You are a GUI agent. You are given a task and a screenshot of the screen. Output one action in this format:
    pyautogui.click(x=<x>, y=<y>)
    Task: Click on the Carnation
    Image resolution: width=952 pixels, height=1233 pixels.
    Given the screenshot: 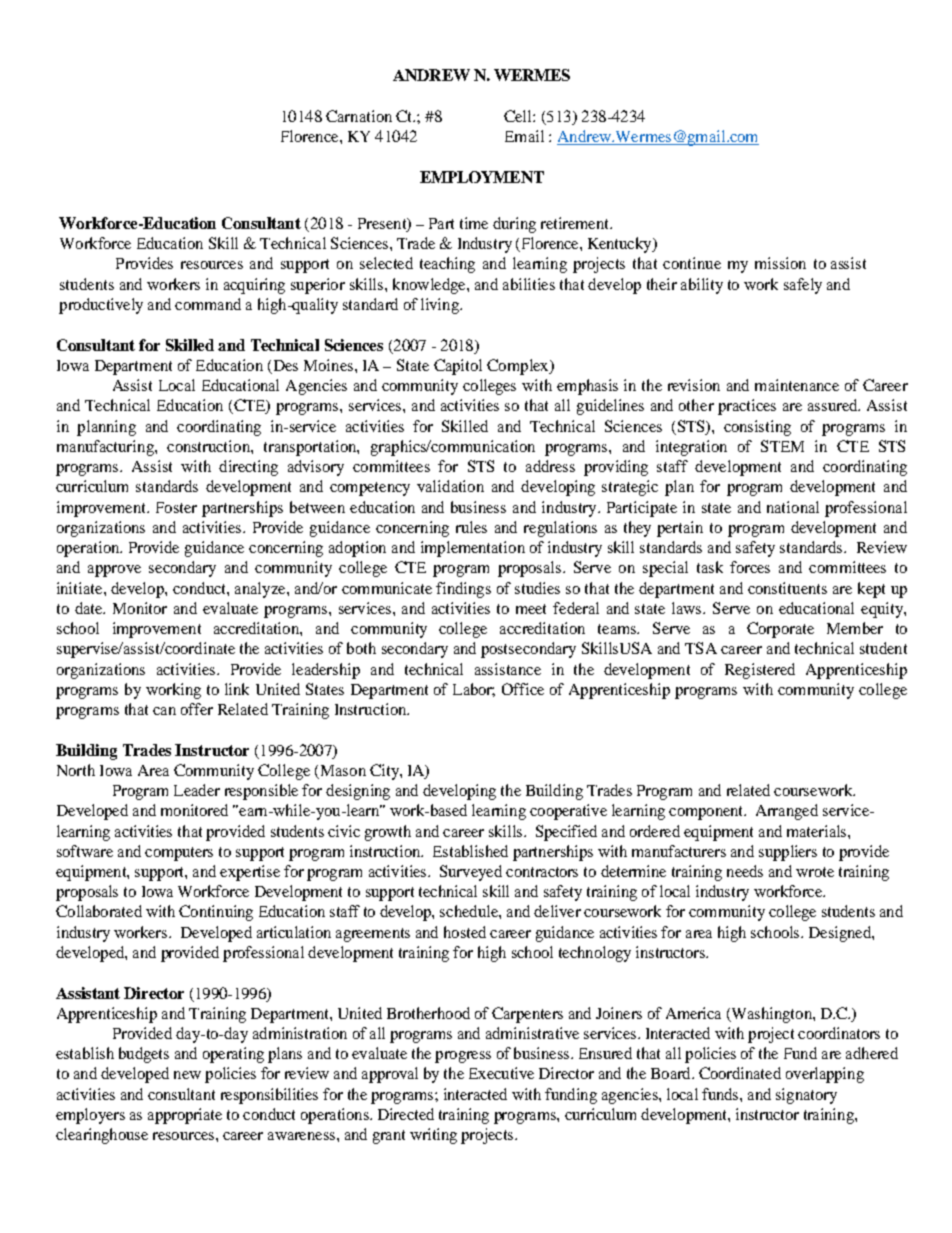 What is the action you would take?
    pyautogui.click(x=359, y=116)
